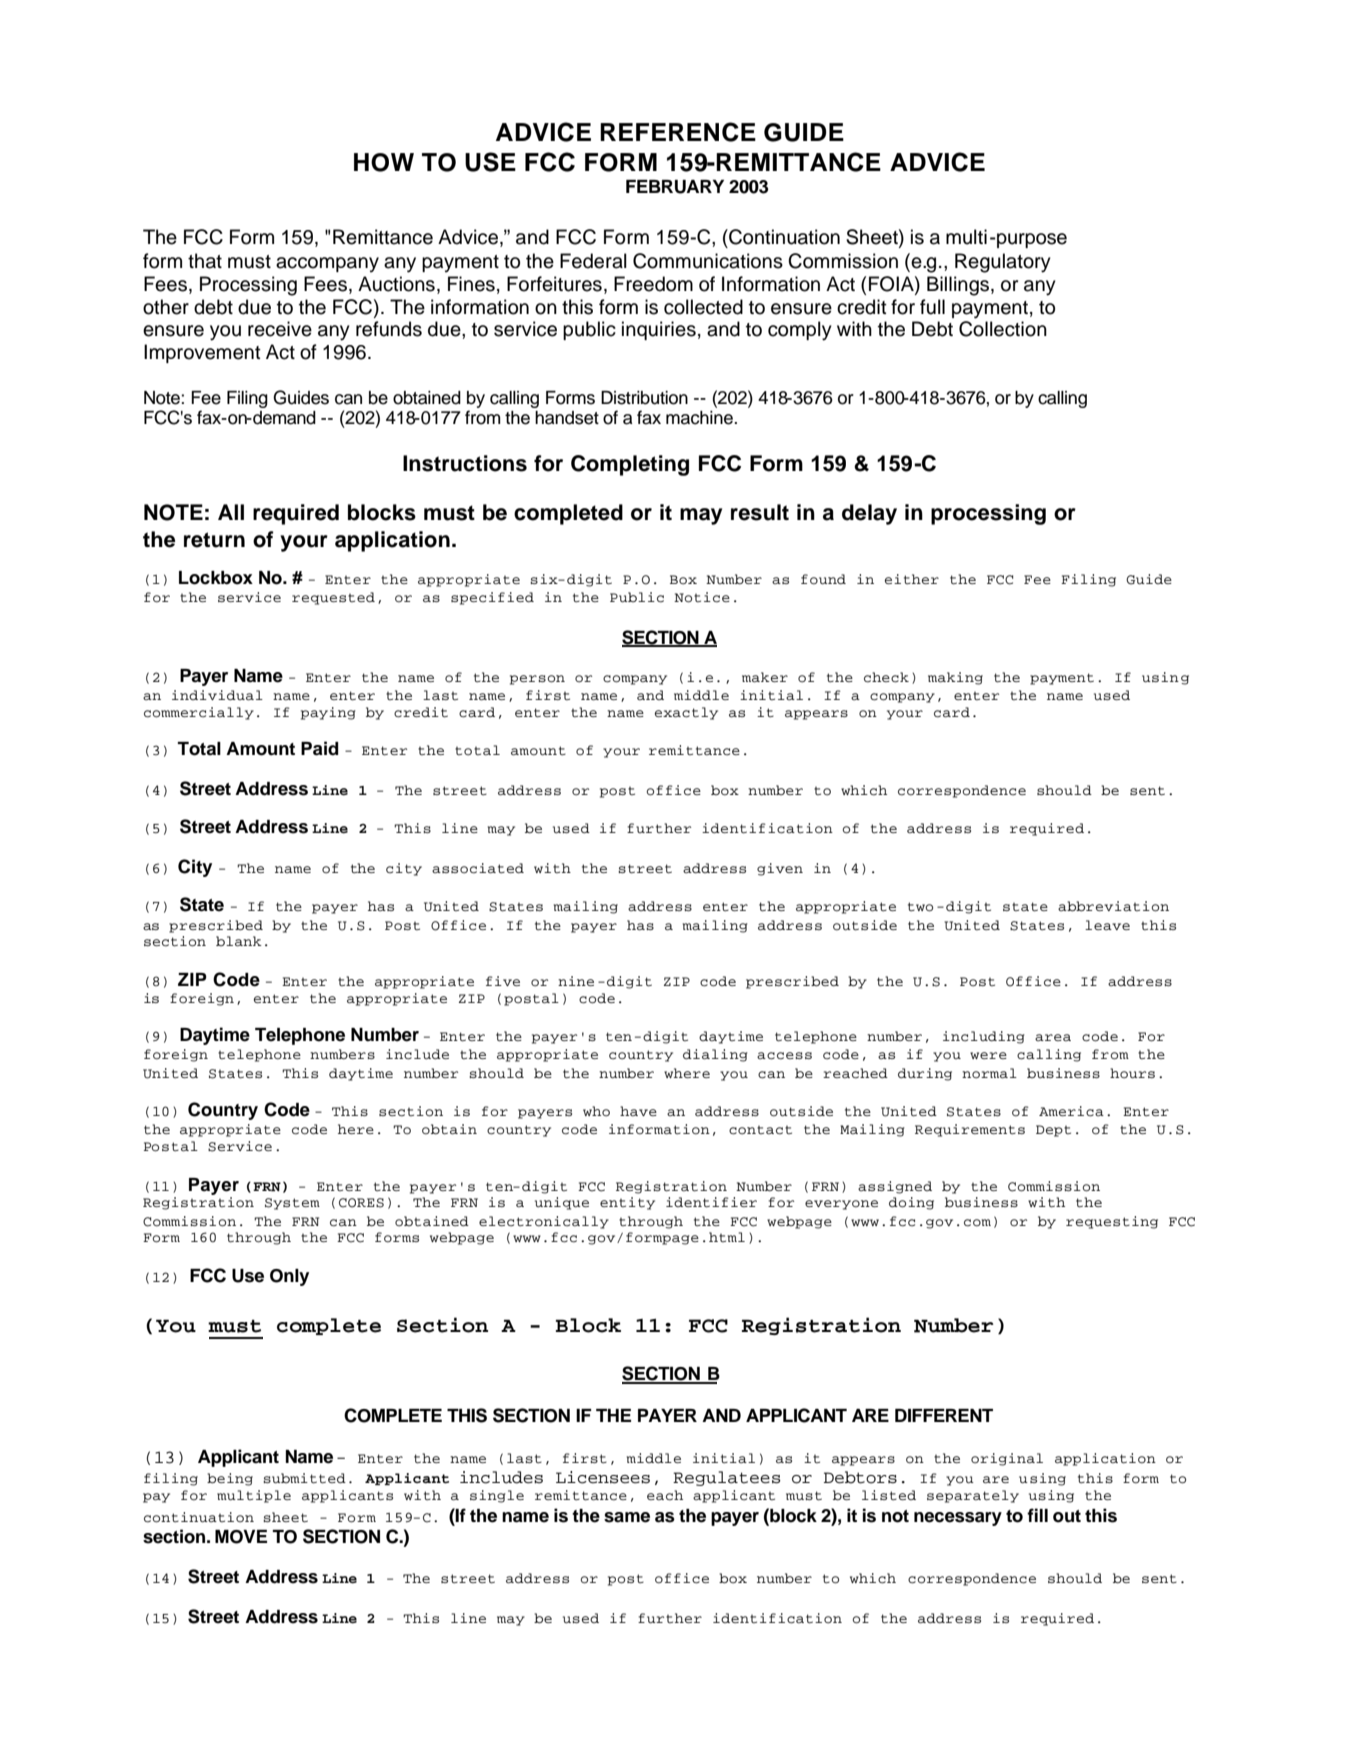 The width and height of the screenshot is (1357, 1756). I want to click on fill, so click(1037, 1515).
